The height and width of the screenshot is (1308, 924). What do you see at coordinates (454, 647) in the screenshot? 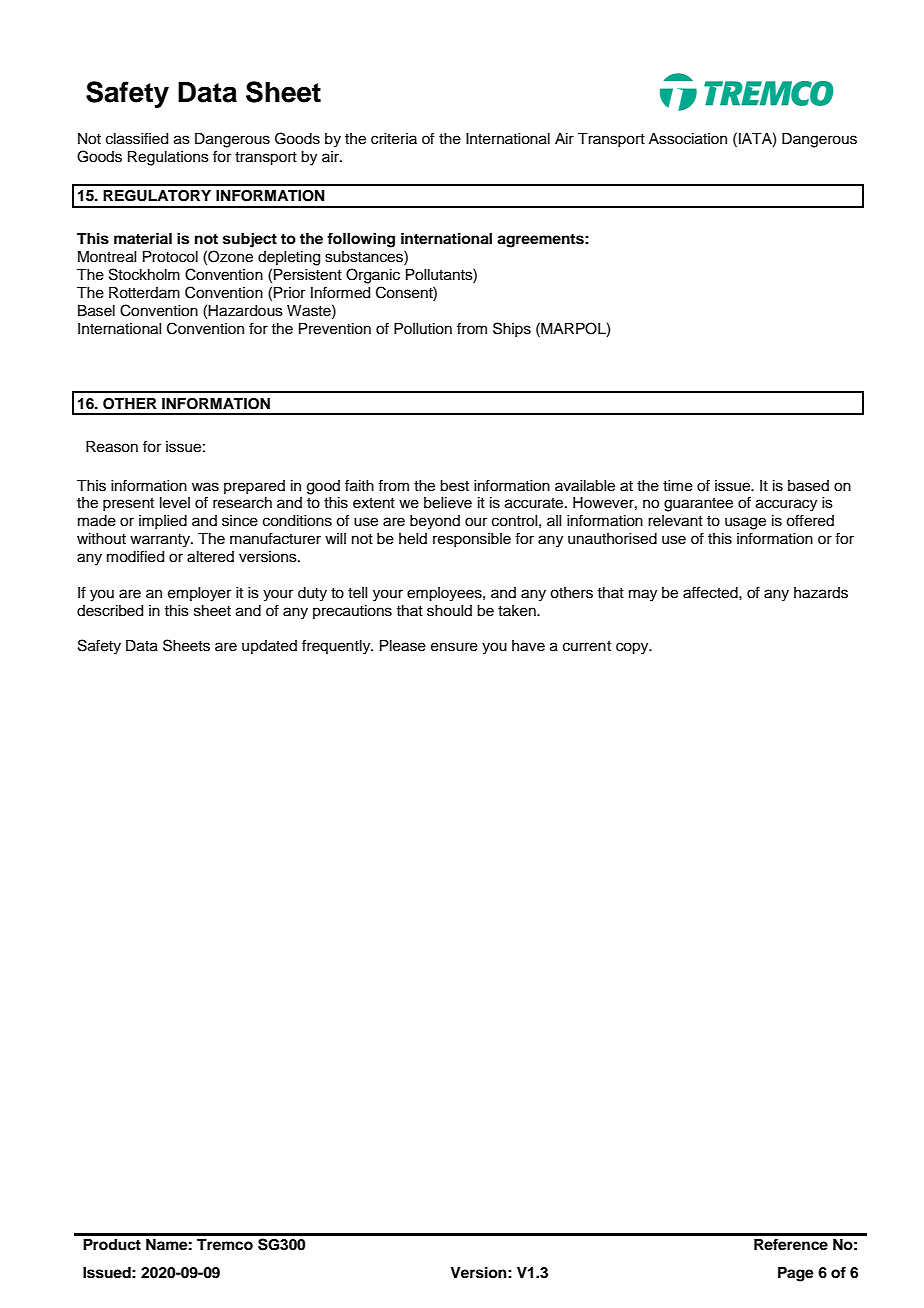
I see `ensure` at bounding box center [454, 647].
